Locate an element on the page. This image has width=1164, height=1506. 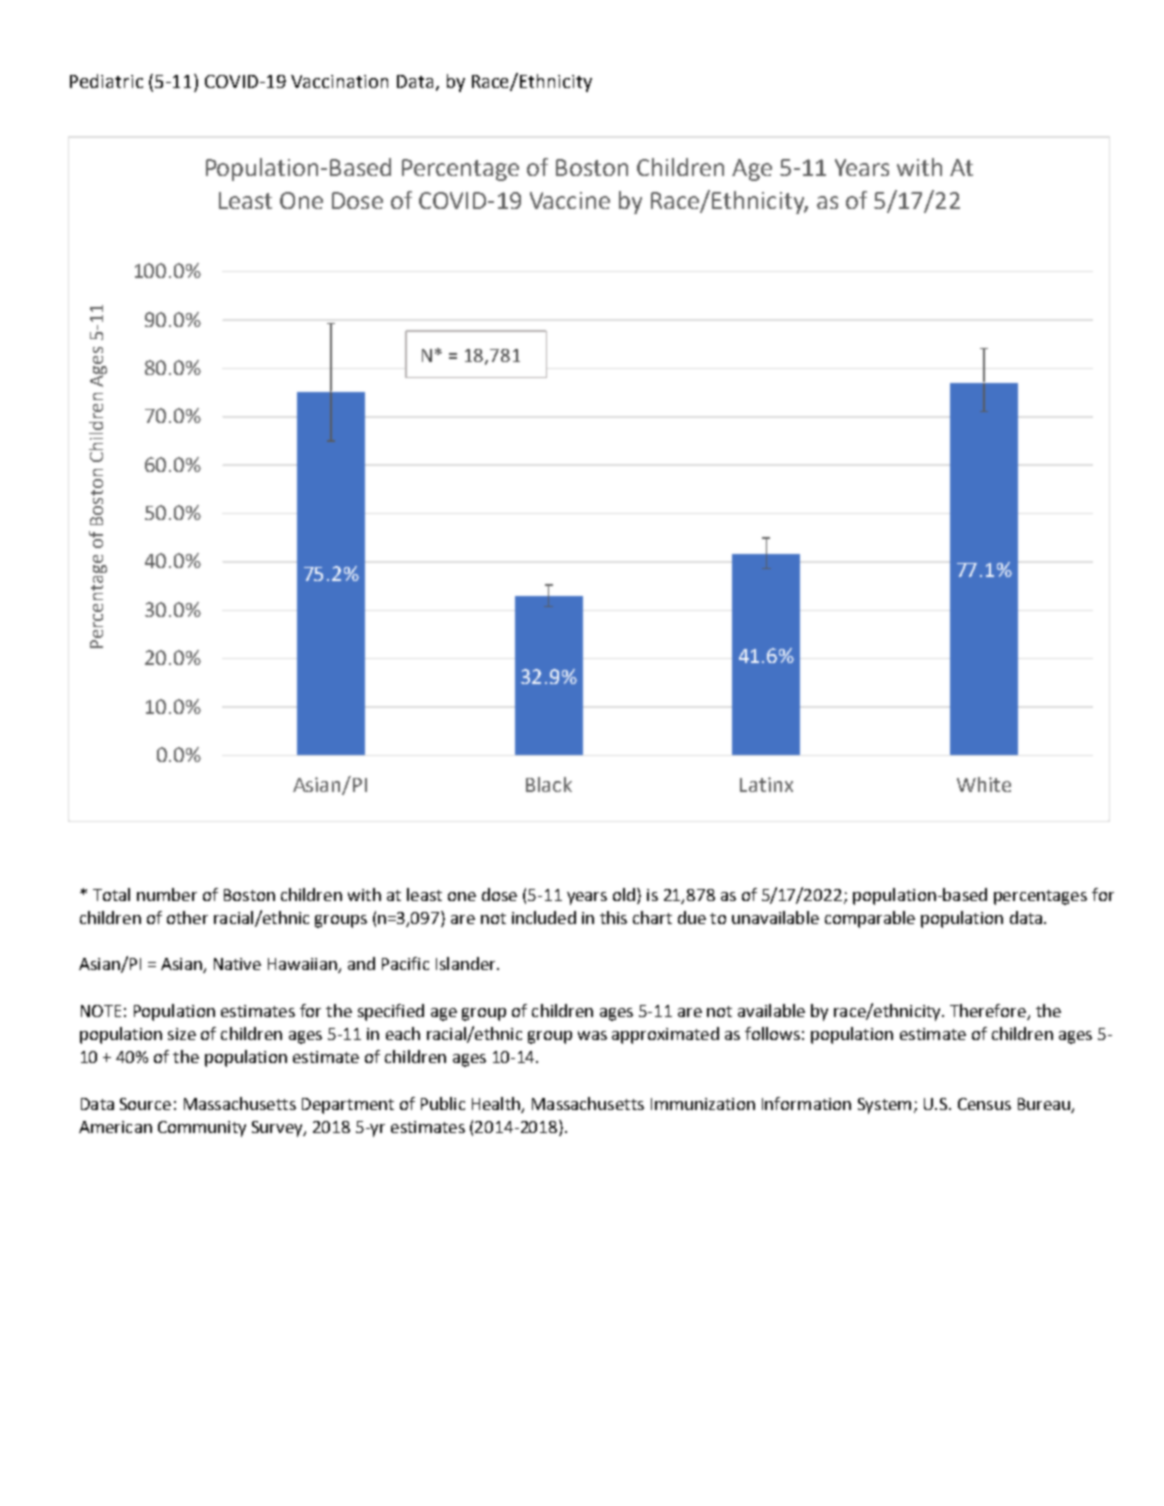
number is located at coordinates (167, 894).
